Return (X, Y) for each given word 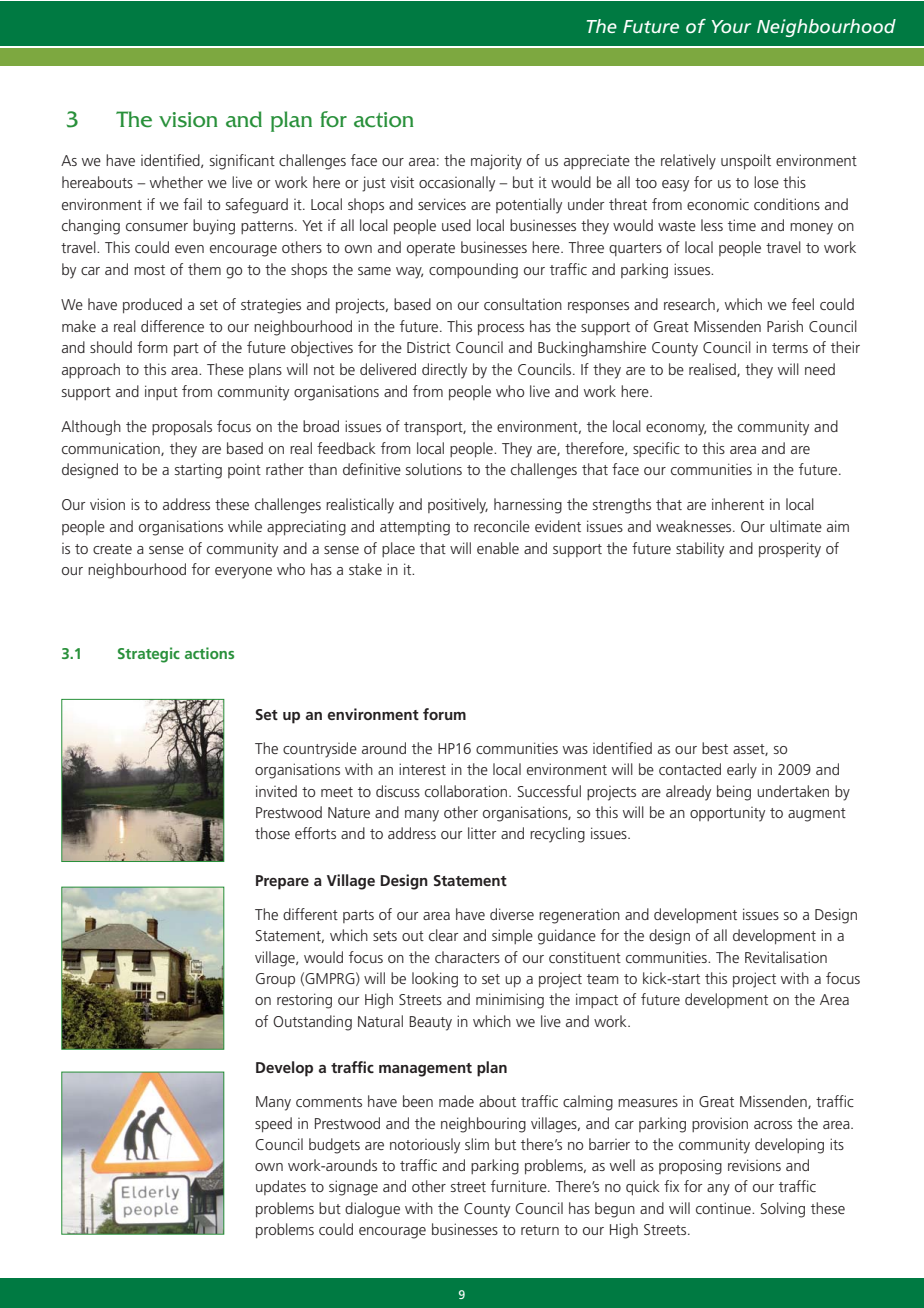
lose (766, 182)
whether (176, 182)
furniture (520, 1186)
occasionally (457, 184)
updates (281, 1187)
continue (724, 1208)
